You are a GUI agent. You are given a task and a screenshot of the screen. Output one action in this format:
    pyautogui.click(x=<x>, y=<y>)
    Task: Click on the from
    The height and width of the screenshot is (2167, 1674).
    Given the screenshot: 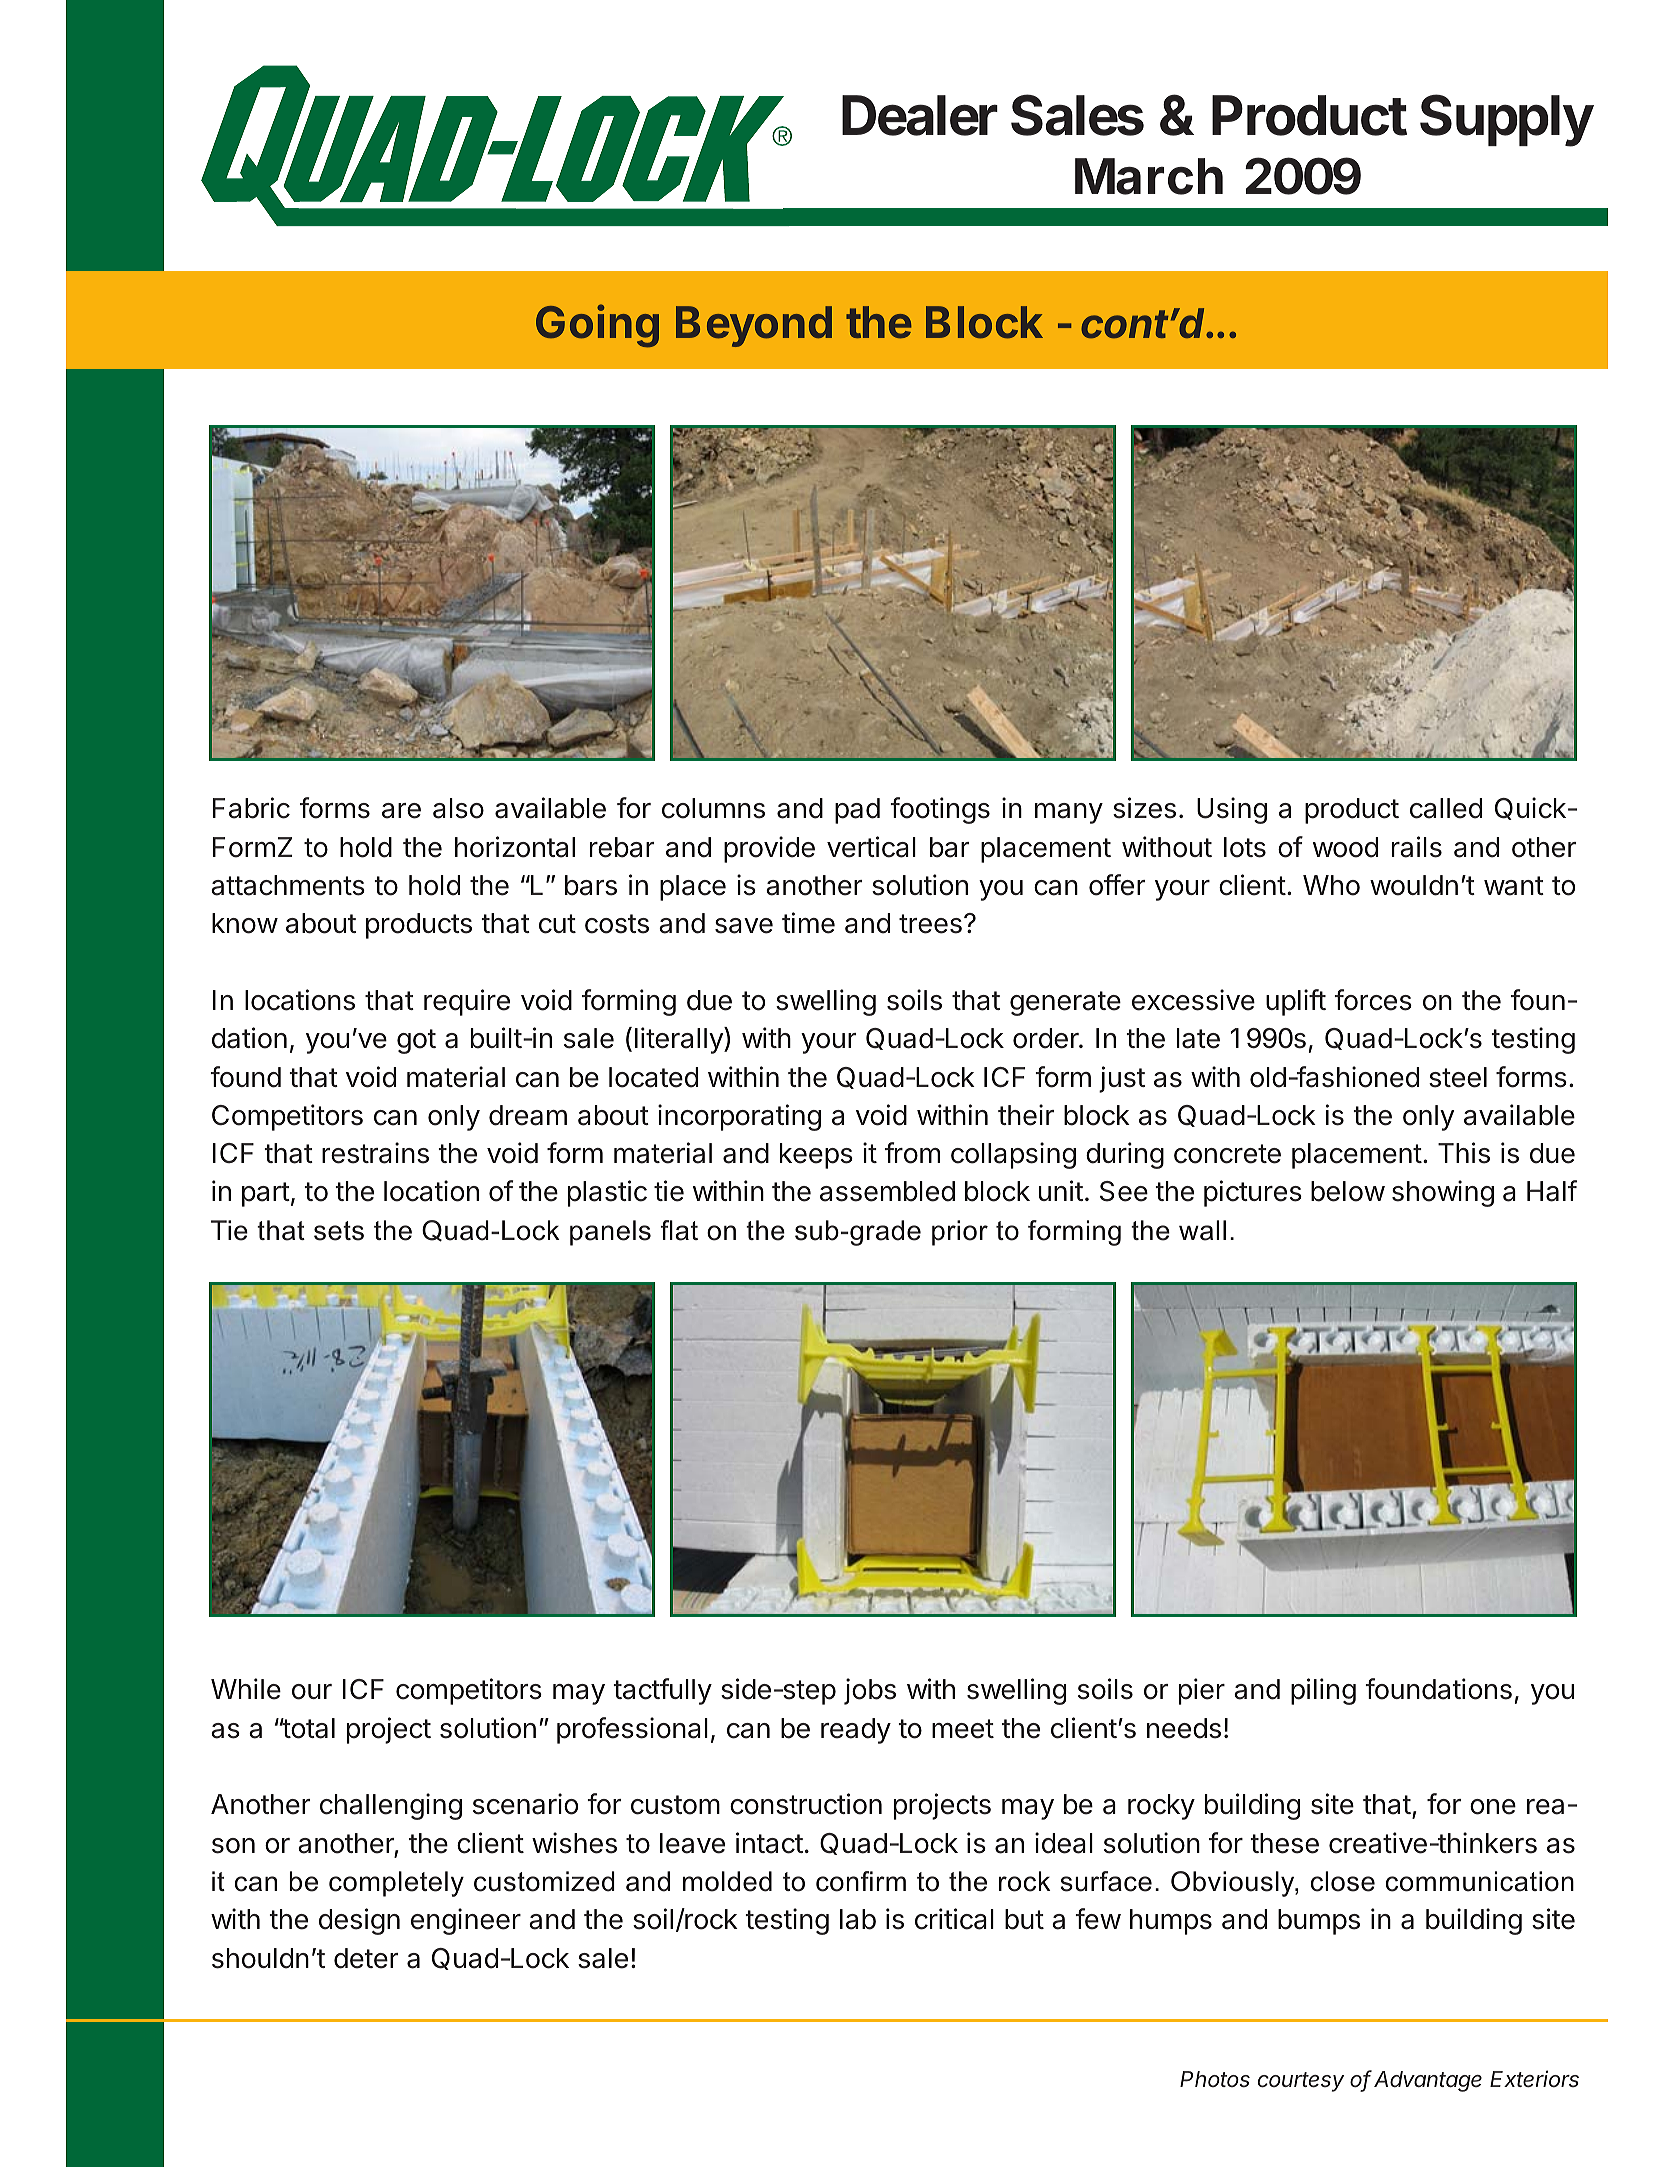 What is the action you would take?
    pyautogui.click(x=912, y=1153)
